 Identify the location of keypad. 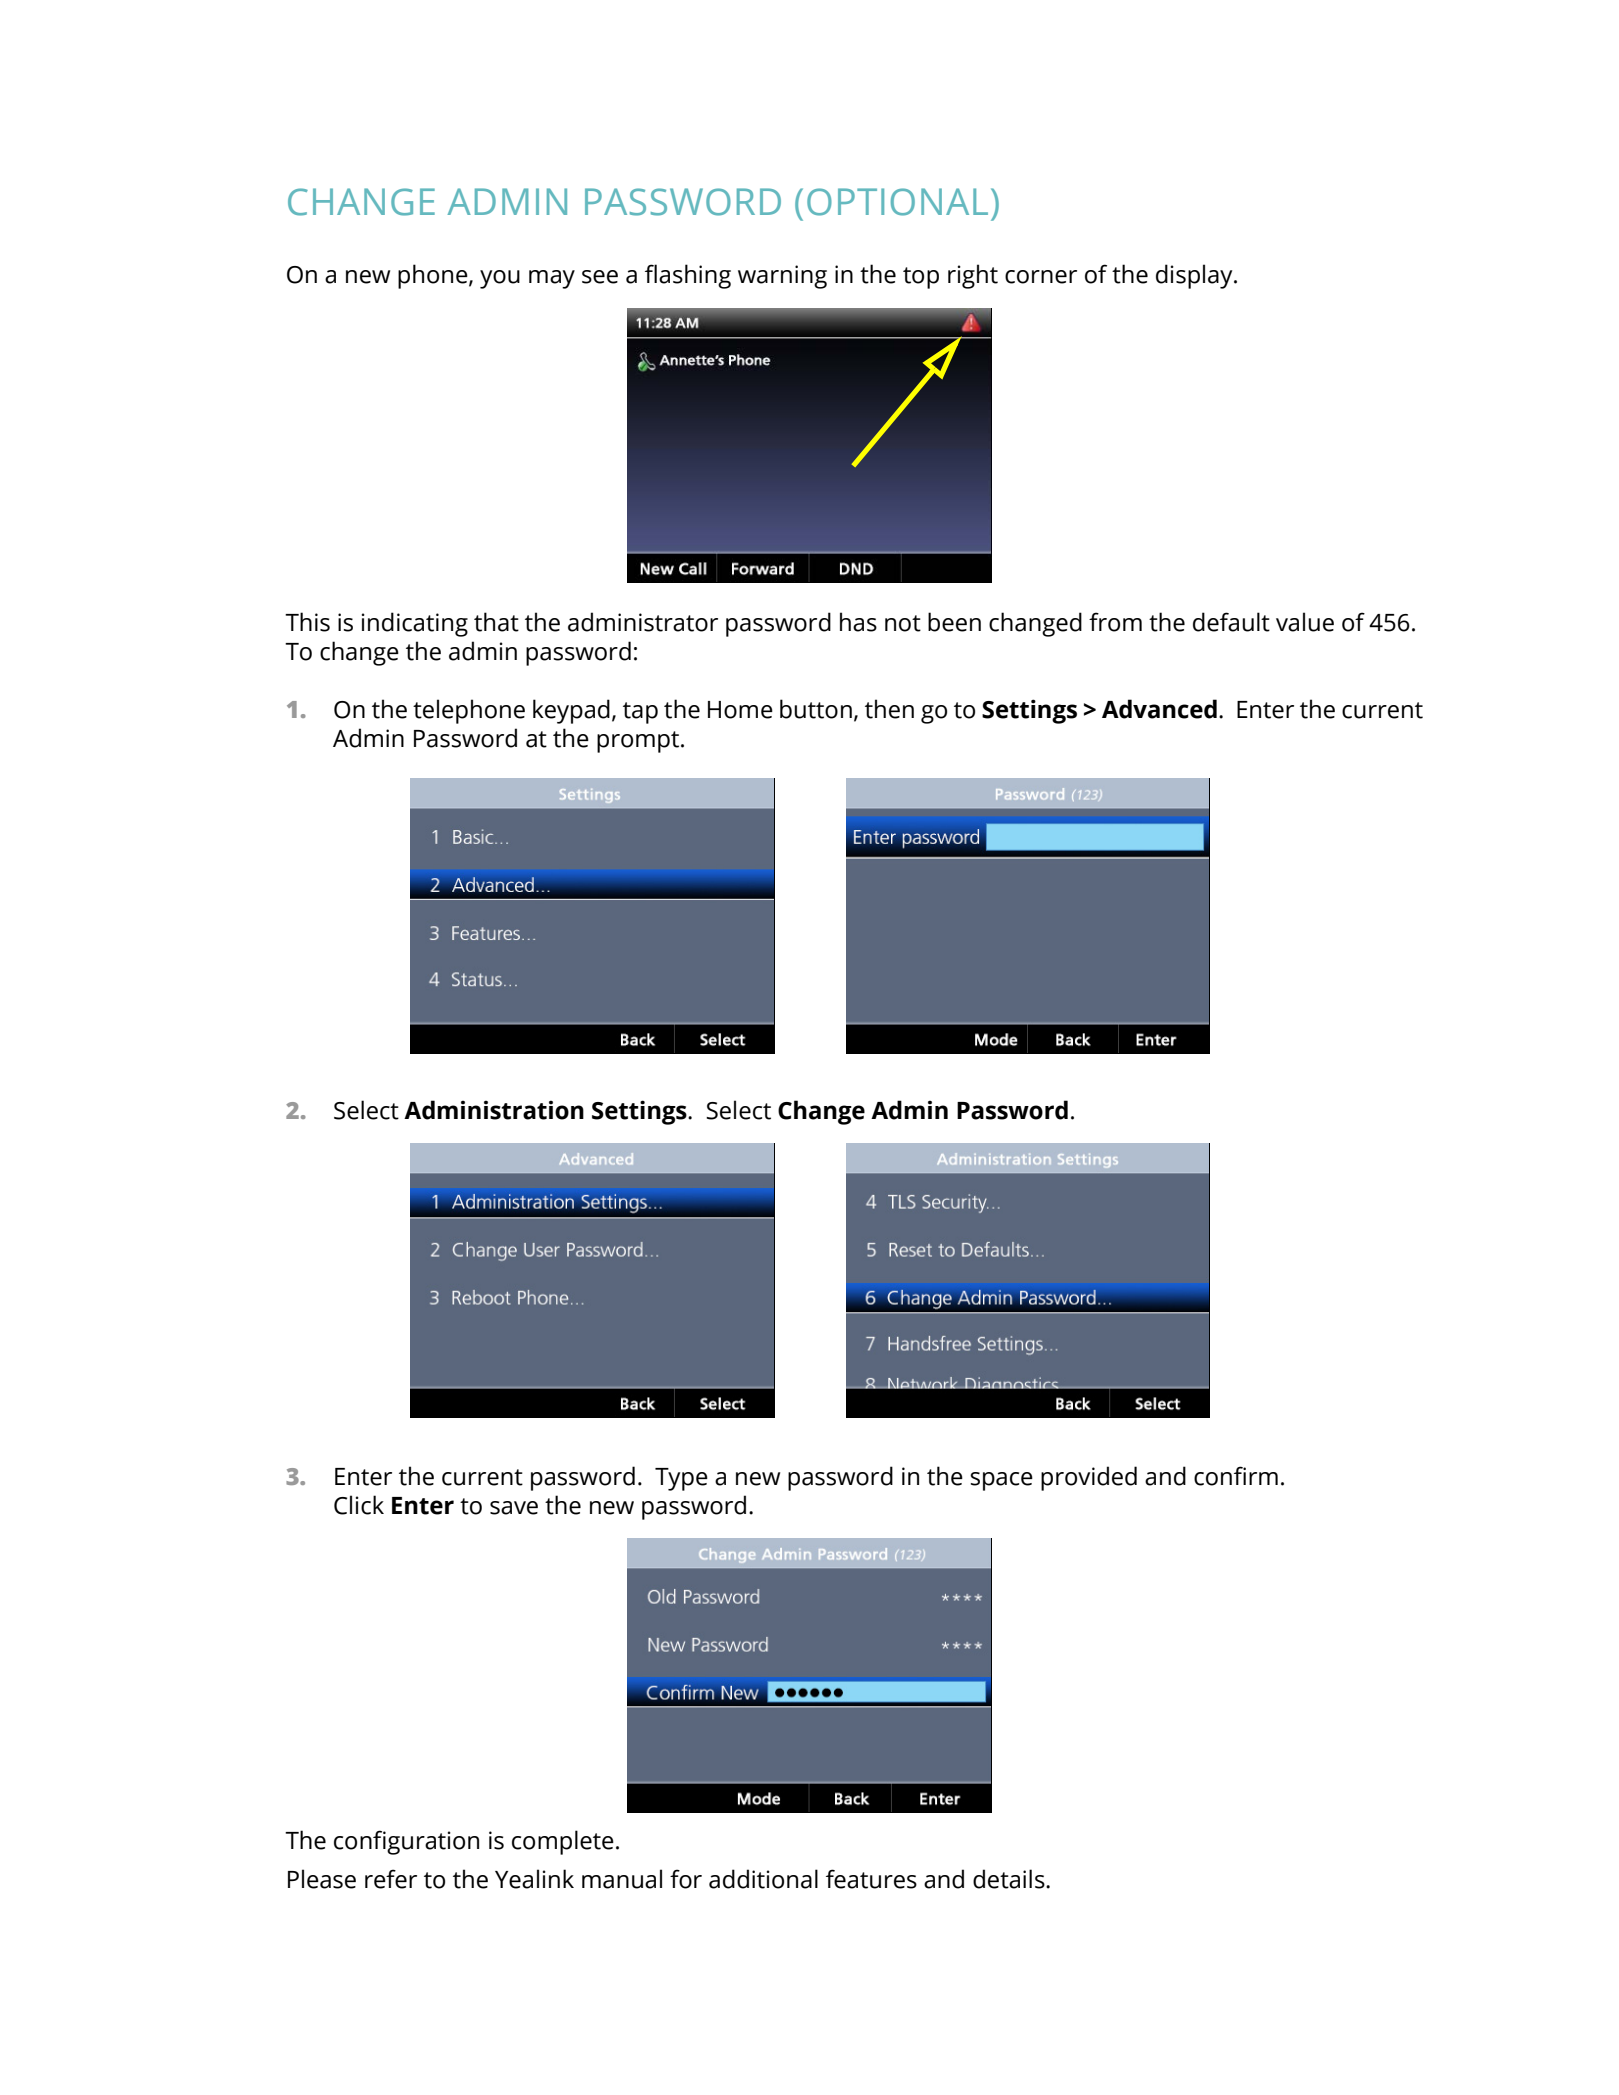
(571, 711).
